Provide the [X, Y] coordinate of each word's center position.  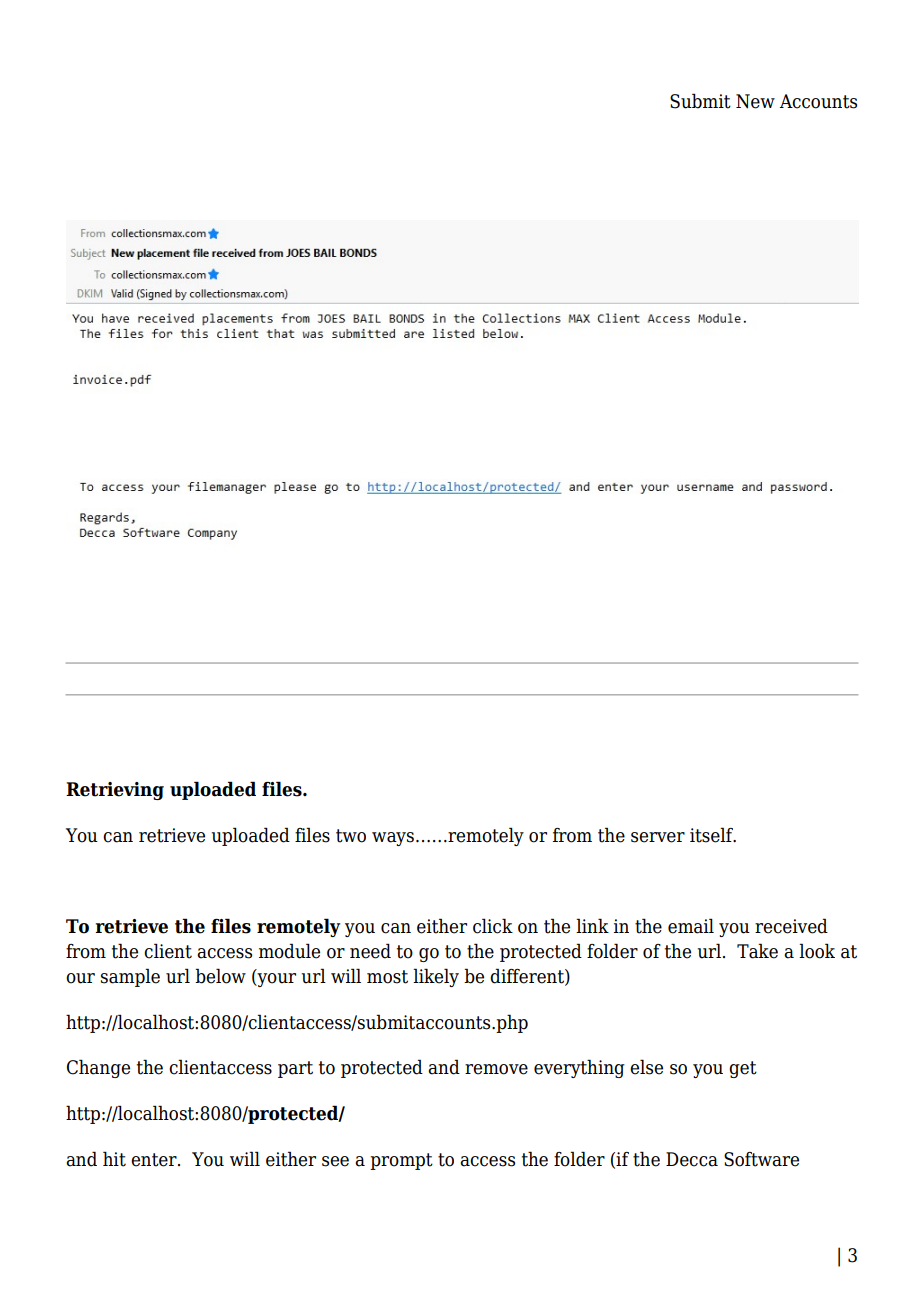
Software [761, 1159]
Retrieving [115, 791]
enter [155, 1160]
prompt [401, 1161]
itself [712, 835]
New [755, 101]
